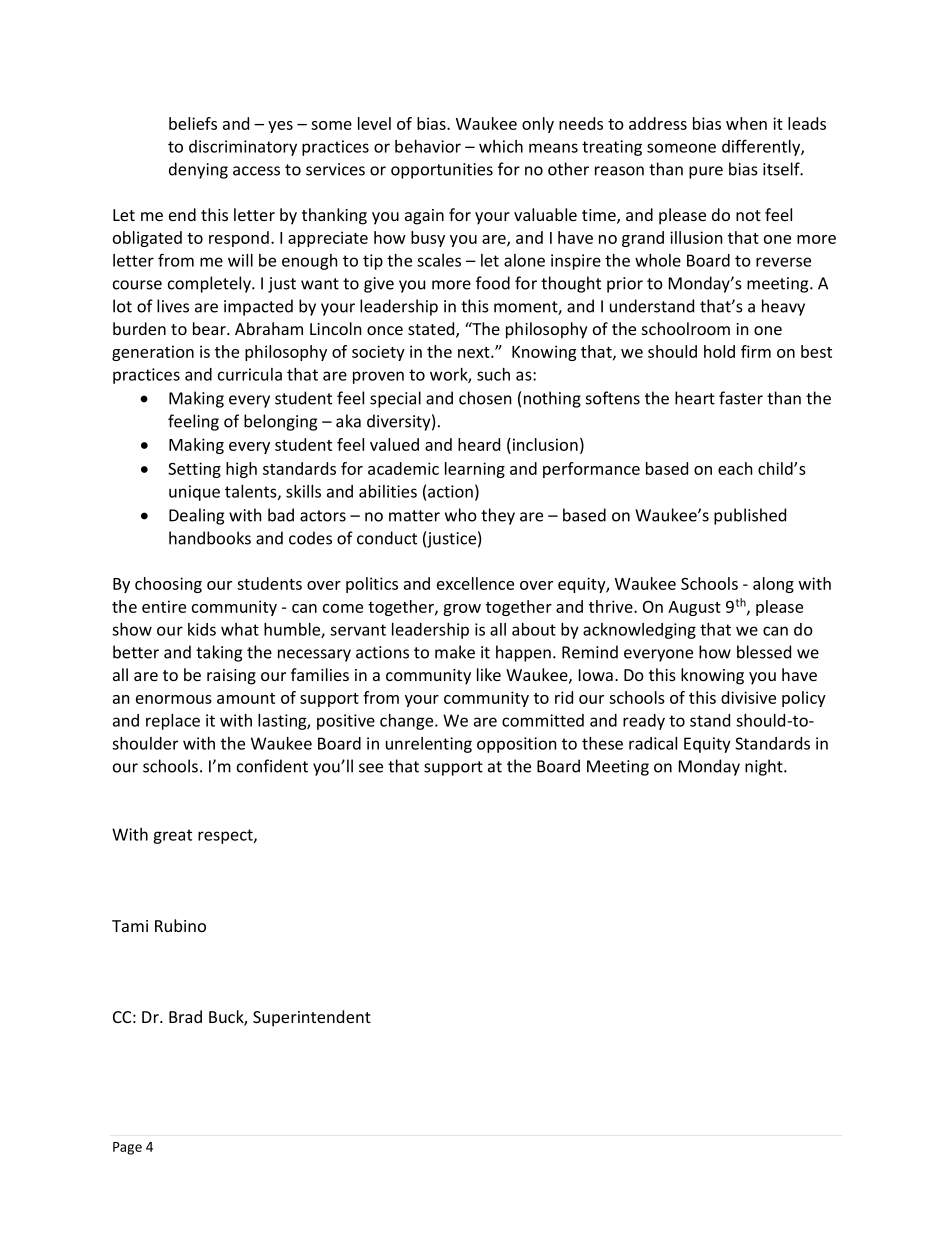  What do you see at coordinates (455, 652) in the document?
I see `make` at bounding box center [455, 652].
